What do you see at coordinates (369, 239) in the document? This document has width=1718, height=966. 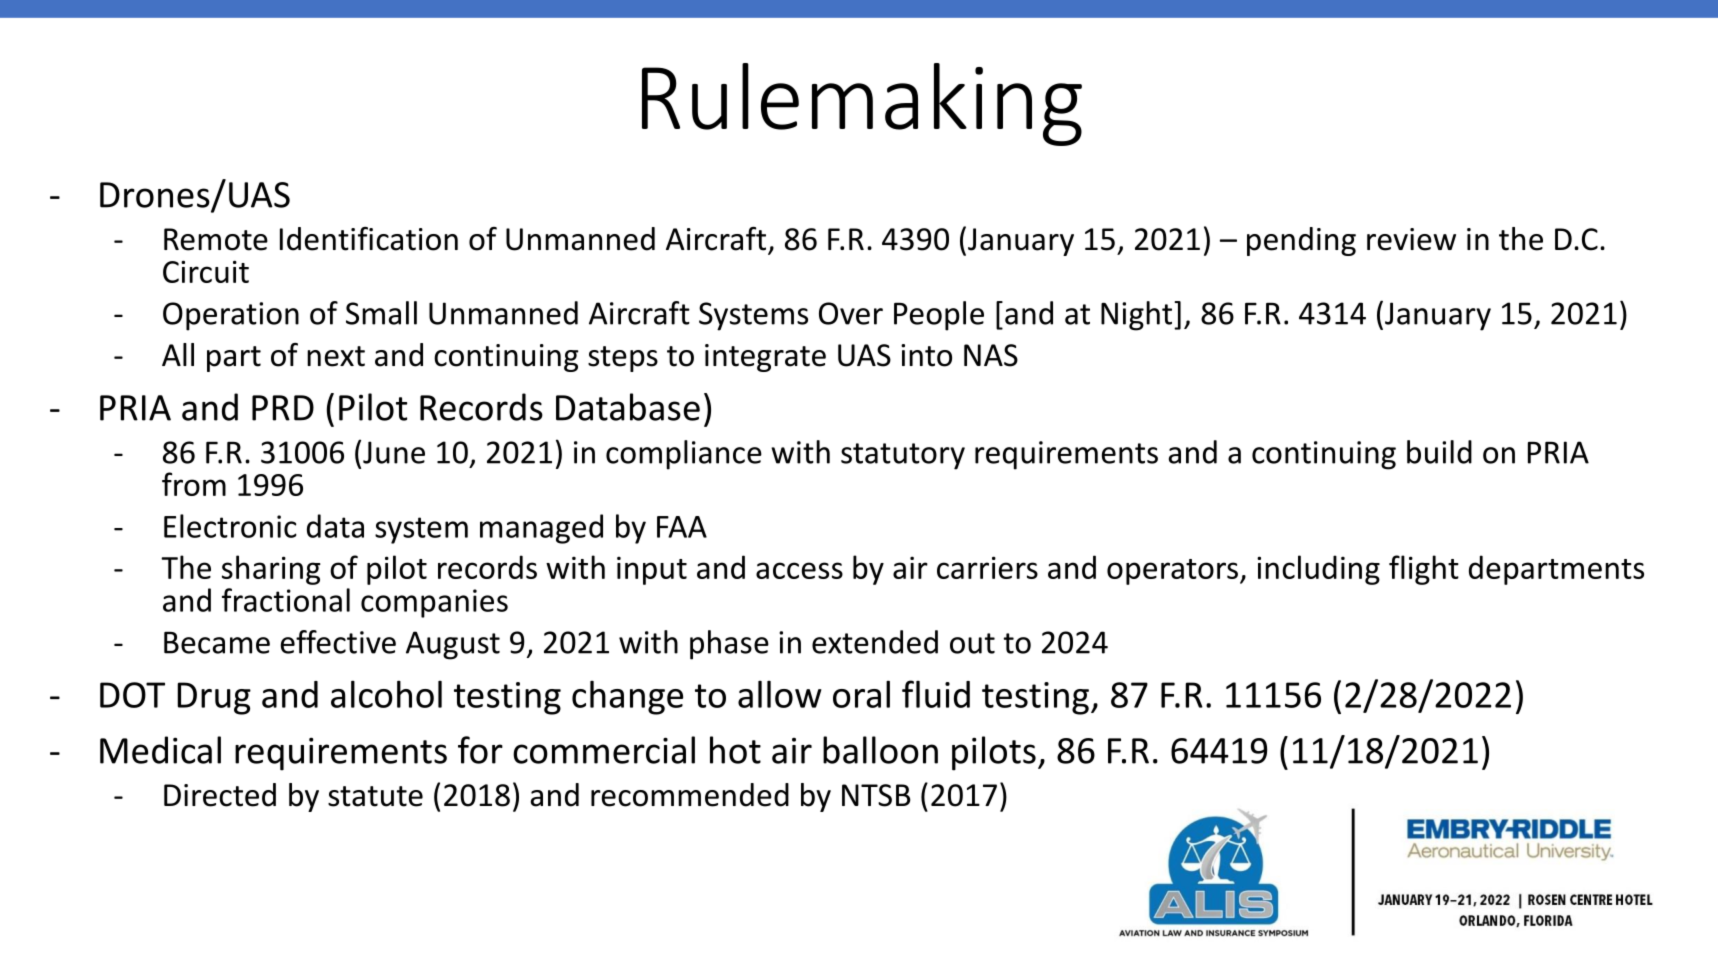 I see `Identification` at bounding box center [369, 239].
